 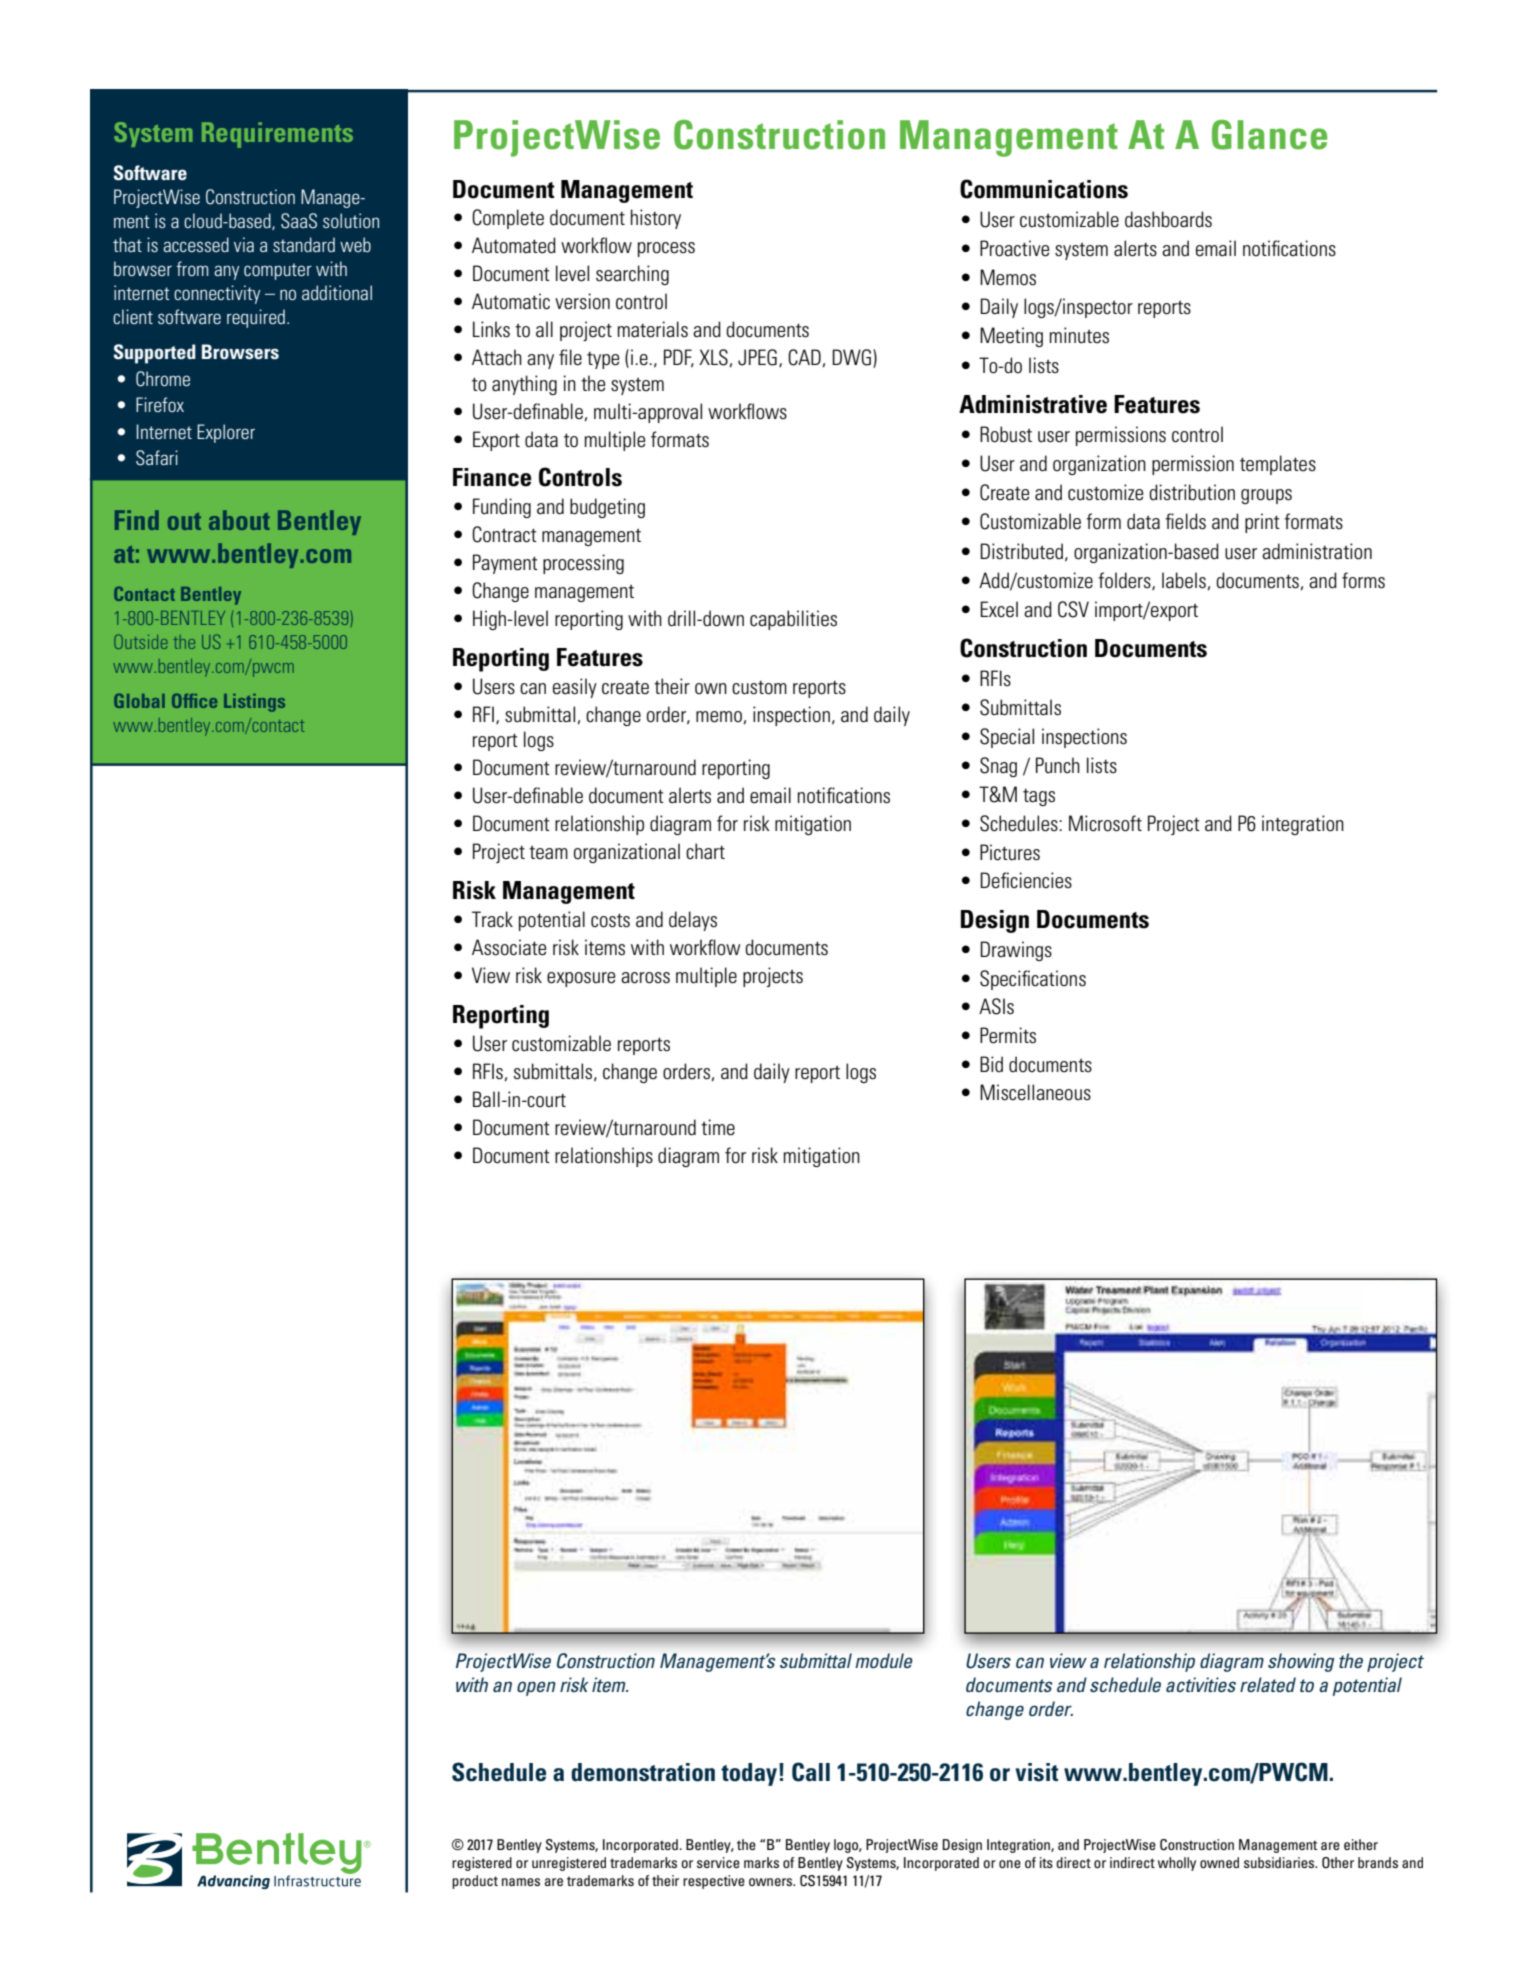 What do you see at coordinates (718, 1127) in the image?
I see `time` at bounding box center [718, 1127].
